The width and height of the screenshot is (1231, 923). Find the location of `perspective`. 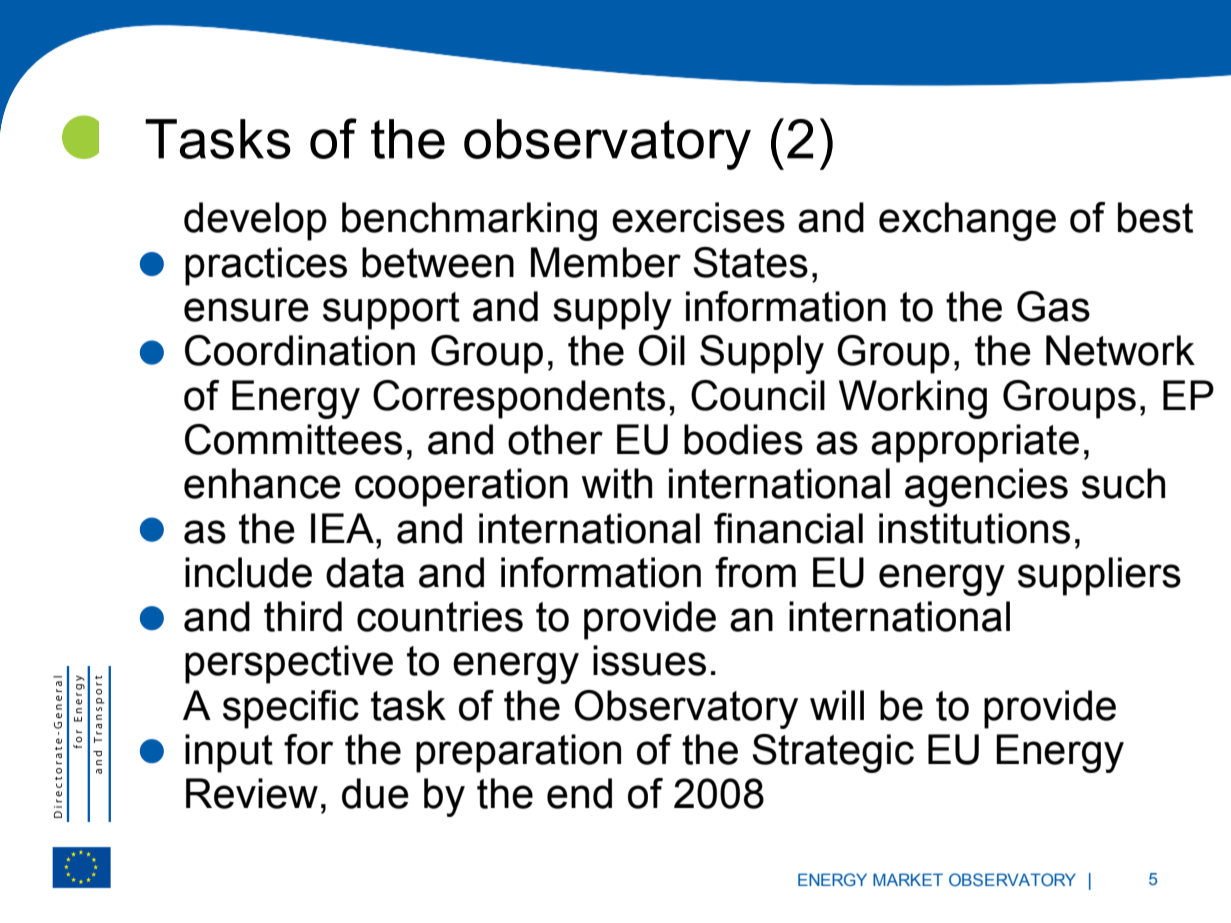

perspective is located at coordinates (289, 664).
